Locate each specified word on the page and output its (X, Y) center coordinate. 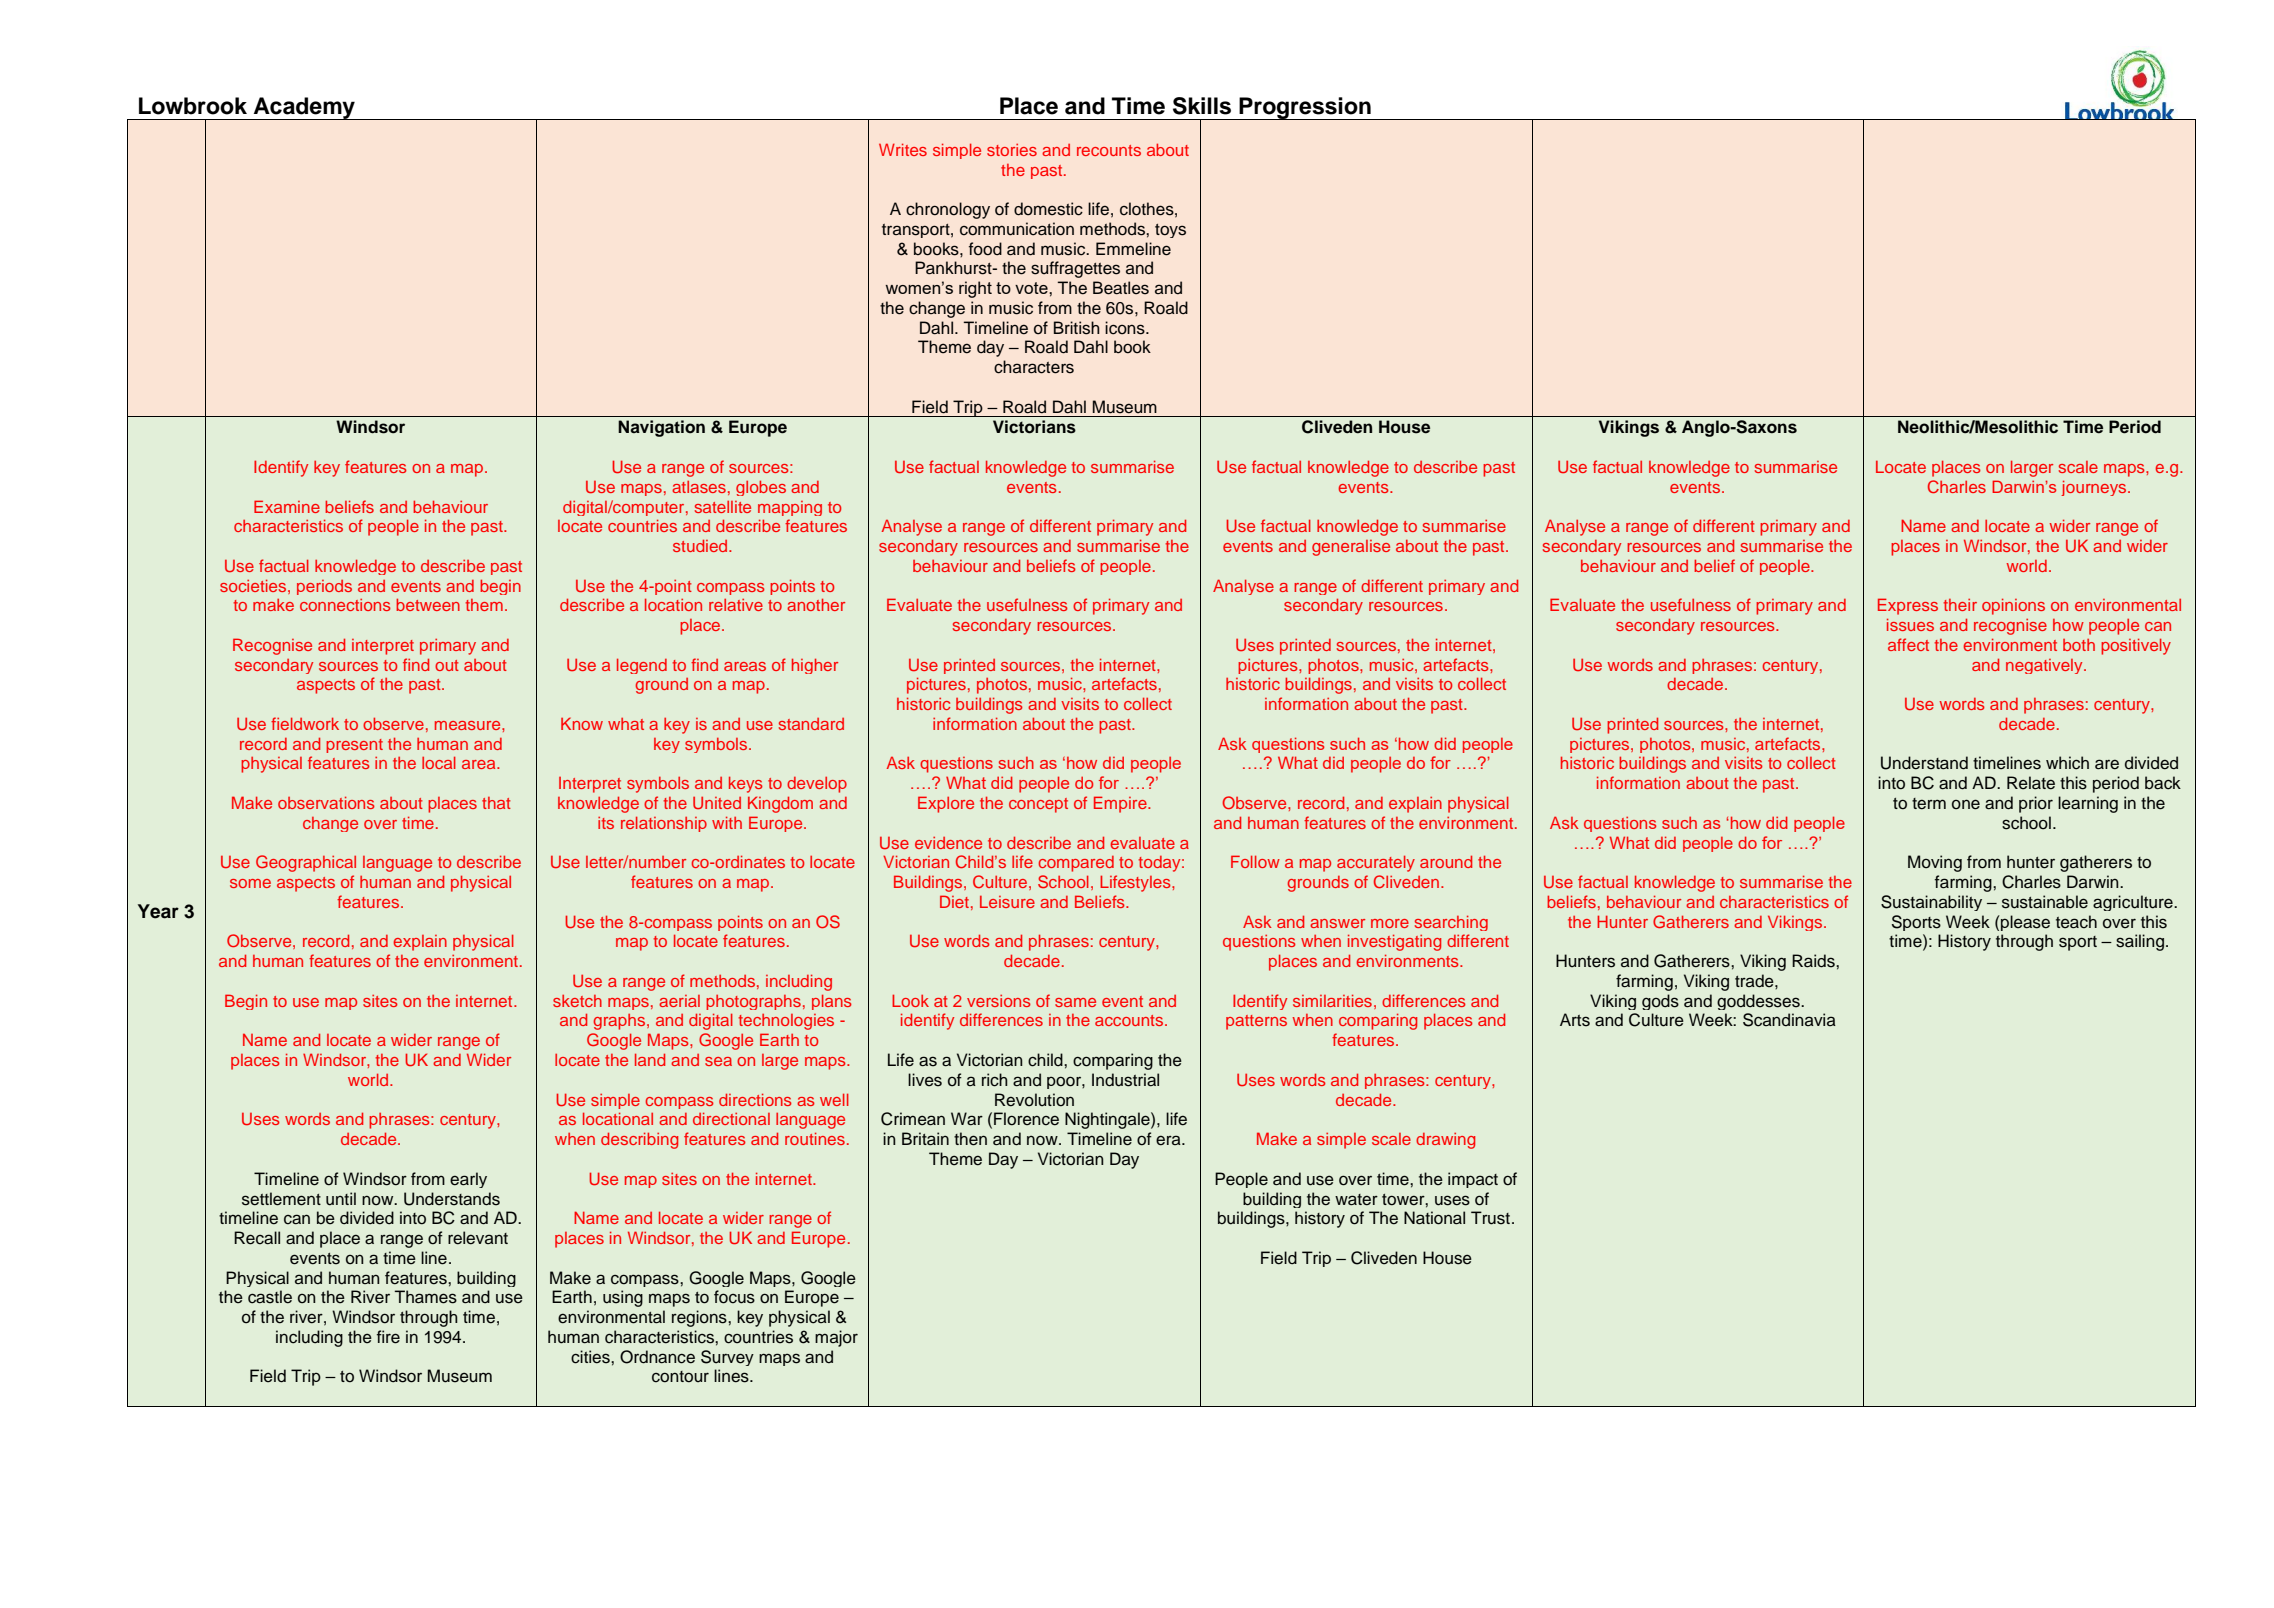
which (2067, 763)
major (836, 1338)
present (354, 746)
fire (388, 1337)
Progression (1305, 108)
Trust (1490, 1218)
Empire (1121, 804)
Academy (304, 108)
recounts (1109, 150)
